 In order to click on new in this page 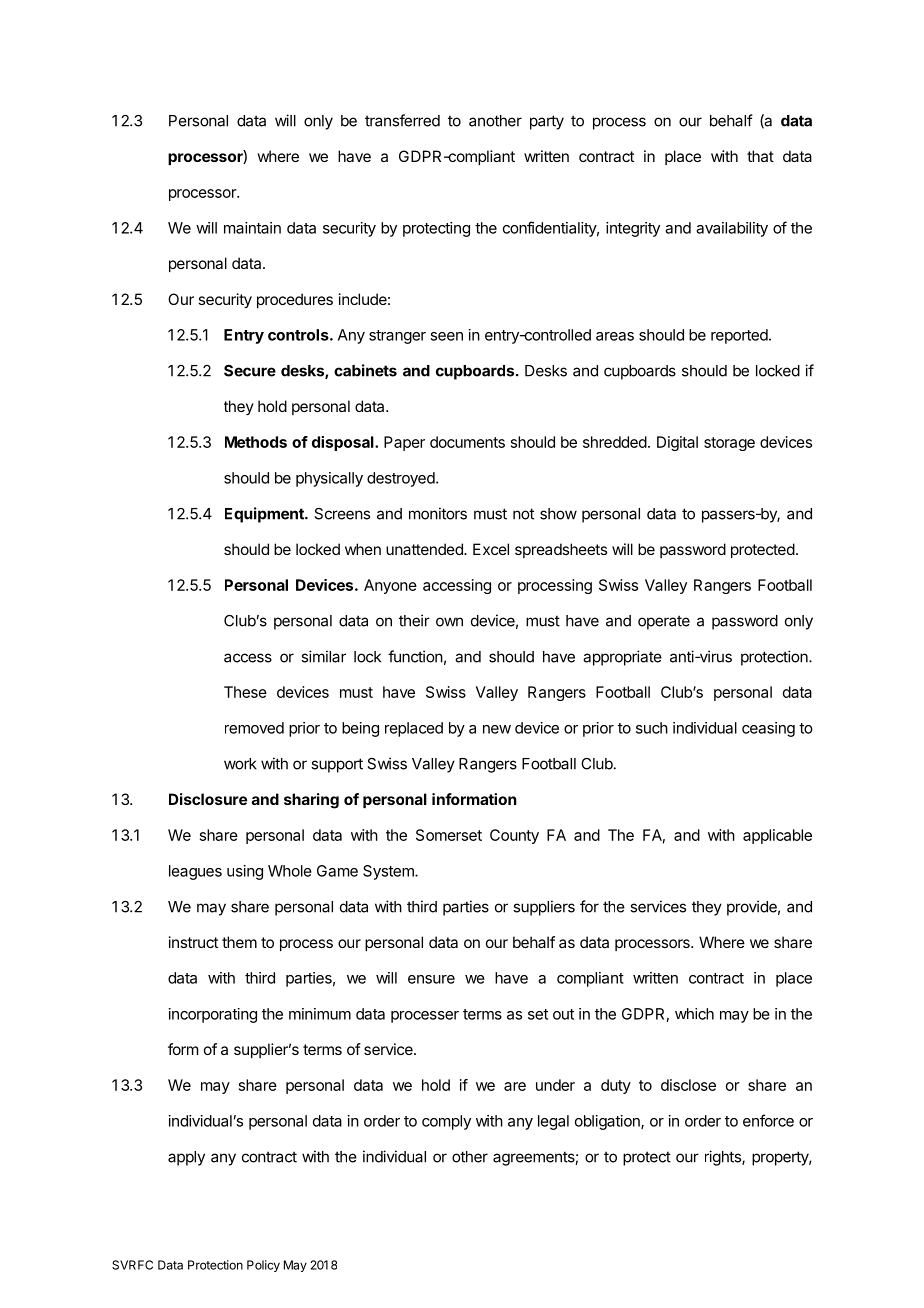, I will do `click(497, 729)`.
